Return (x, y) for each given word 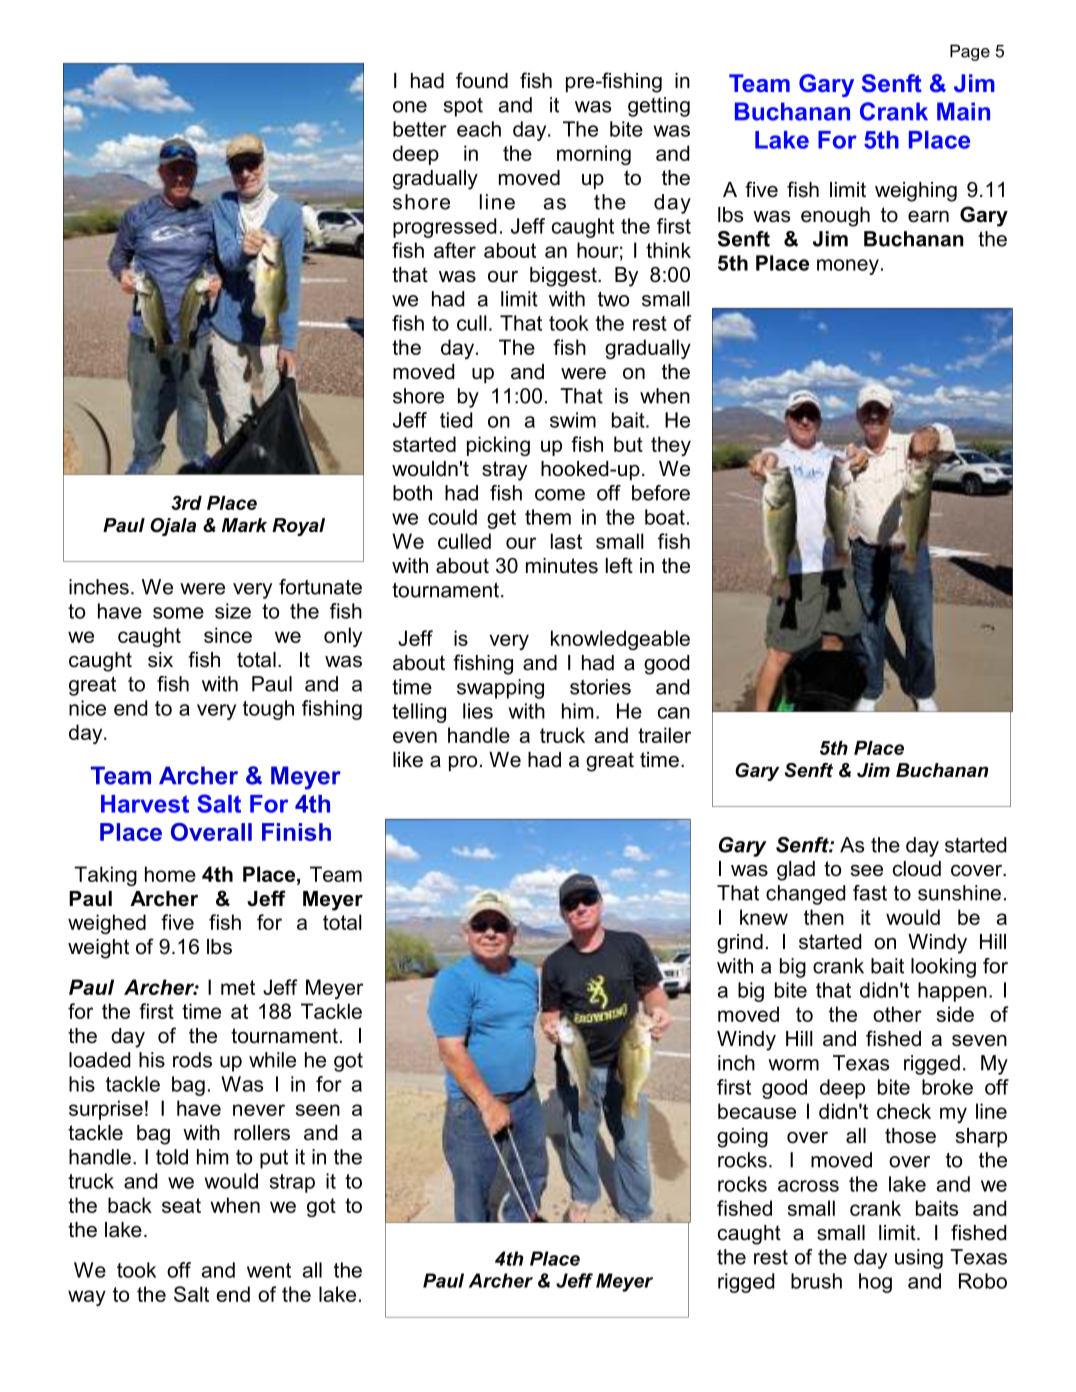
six (160, 660)
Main (963, 111)
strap (292, 1183)
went (269, 1270)
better (420, 129)
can (674, 713)
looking (943, 968)
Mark (244, 525)
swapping (500, 689)
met (238, 987)
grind (740, 944)
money (848, 267)
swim (573, 420)
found (482, 80)
